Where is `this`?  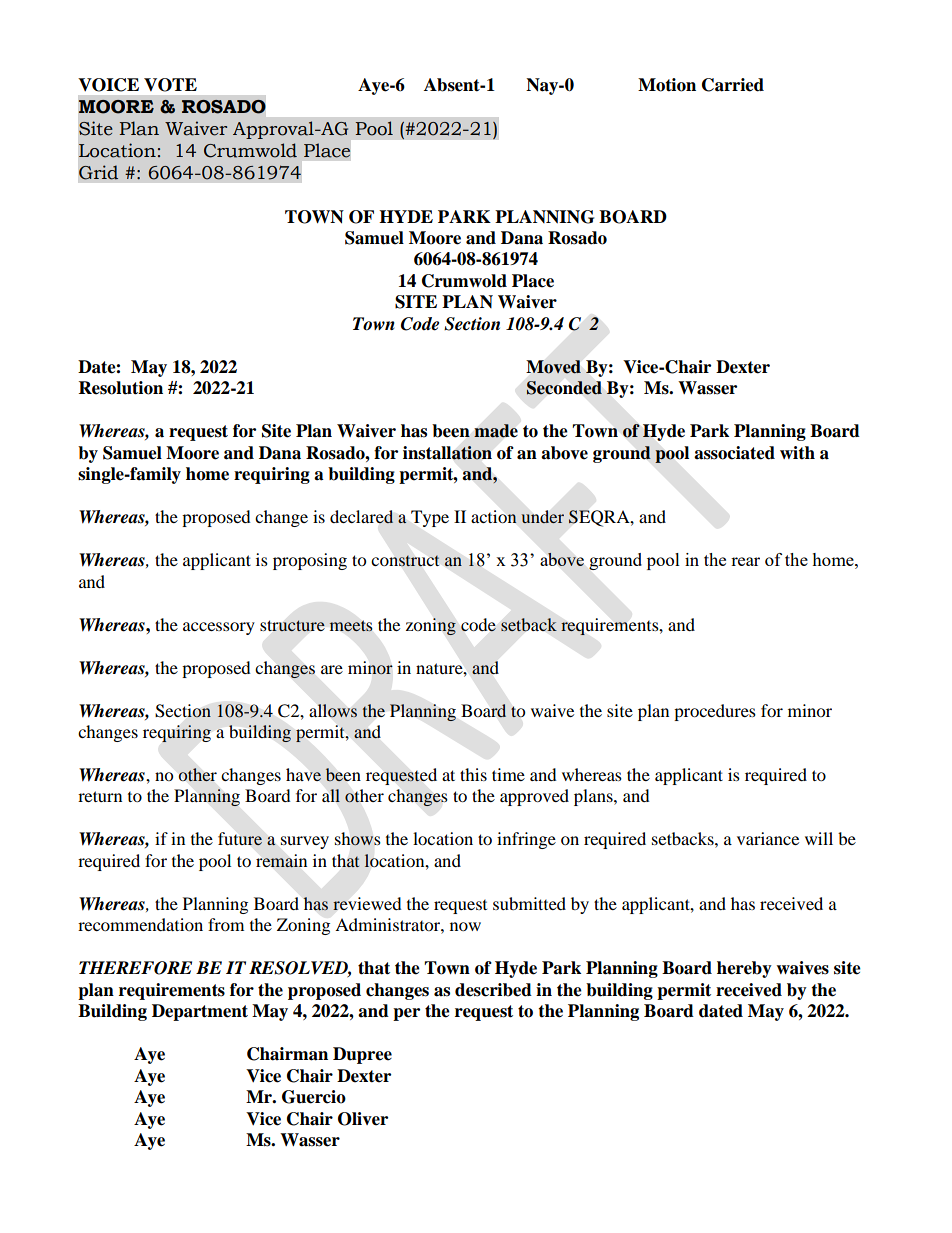 this is located at coordinates (473, 774).
